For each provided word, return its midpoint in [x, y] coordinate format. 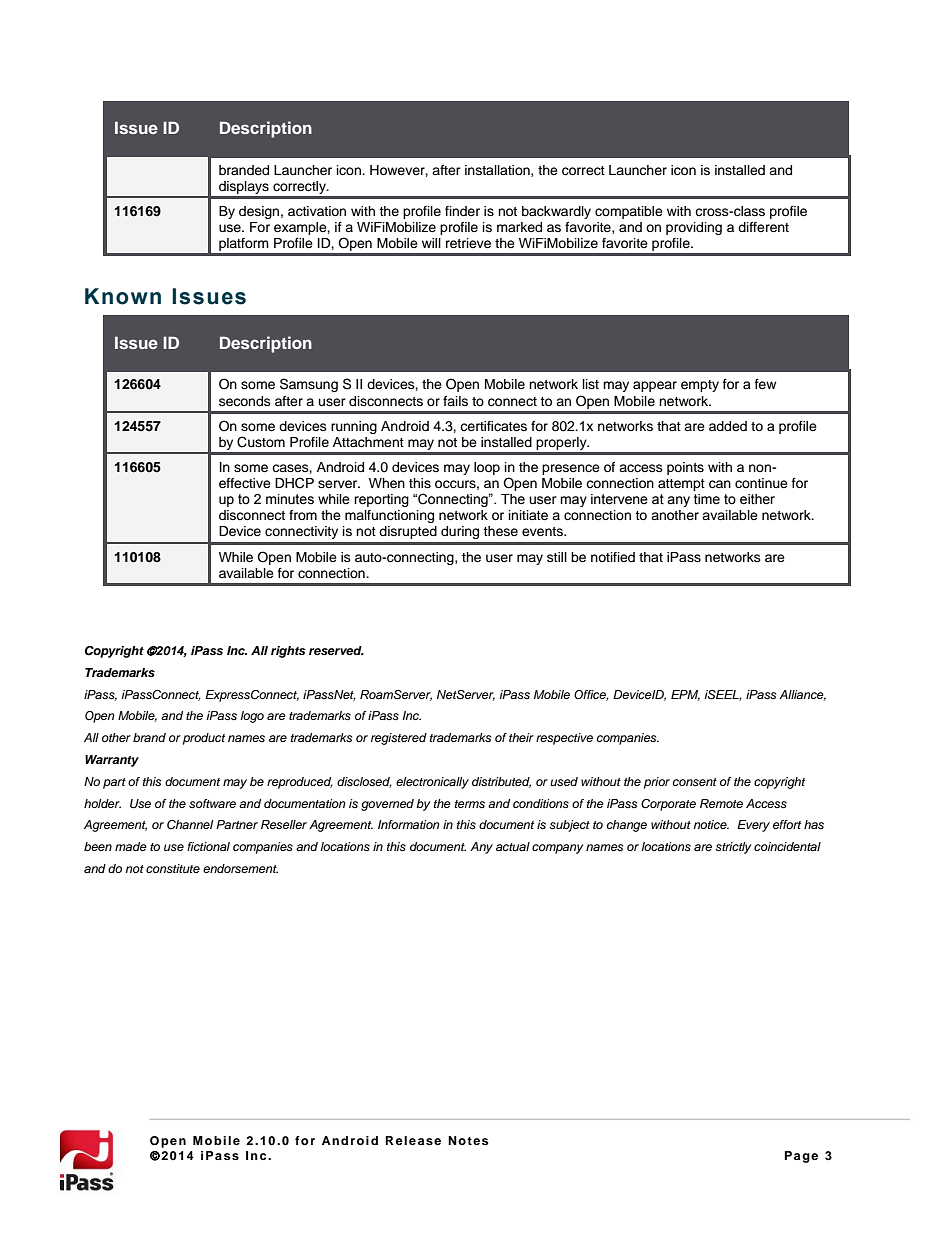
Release [413, 1140]
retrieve [468, 243]
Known [123, 296]
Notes [468, 1140]
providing [694, 228]
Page [801, 1157]
